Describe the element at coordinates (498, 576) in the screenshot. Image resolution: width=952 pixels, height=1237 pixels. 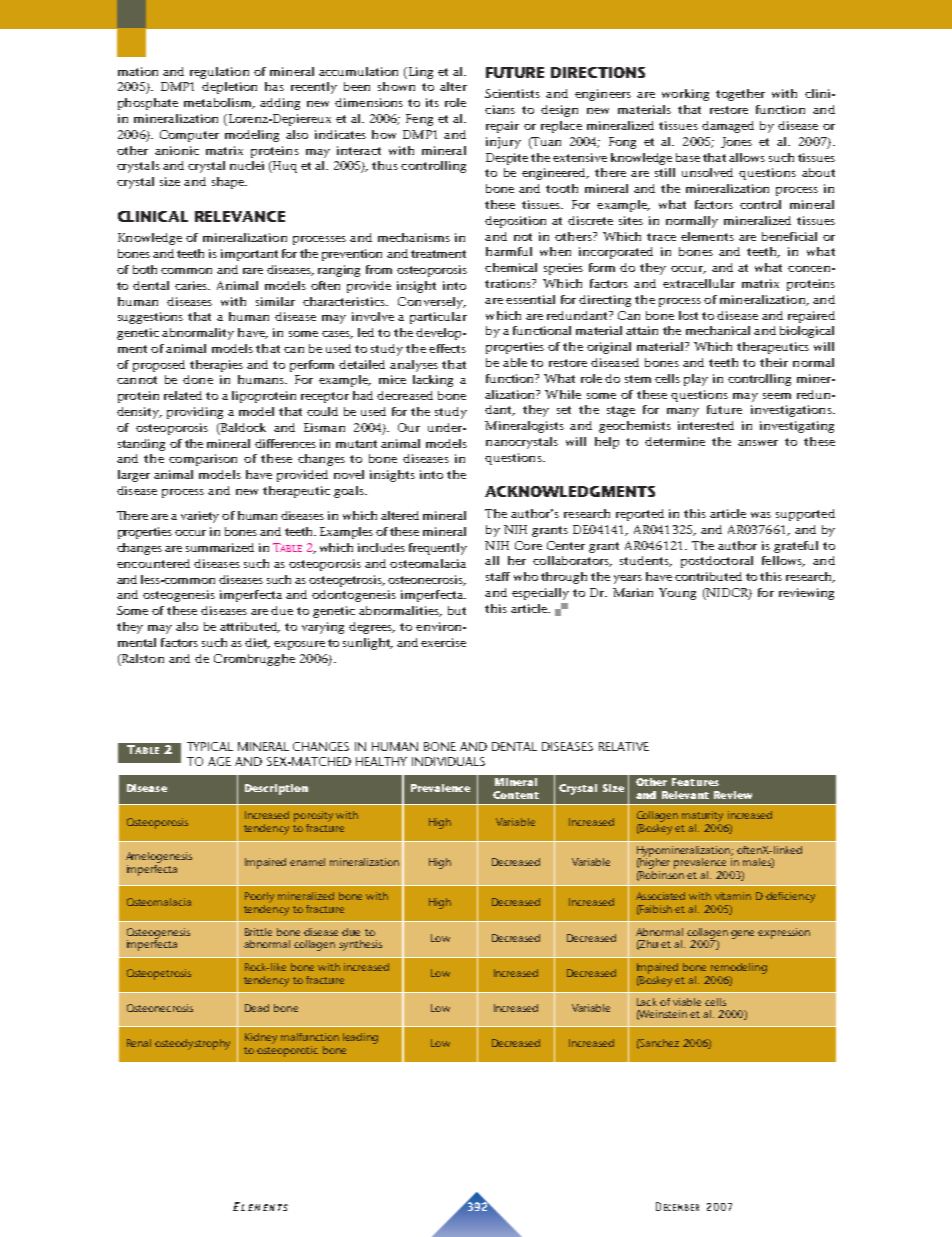
I see `staff` at that location.
